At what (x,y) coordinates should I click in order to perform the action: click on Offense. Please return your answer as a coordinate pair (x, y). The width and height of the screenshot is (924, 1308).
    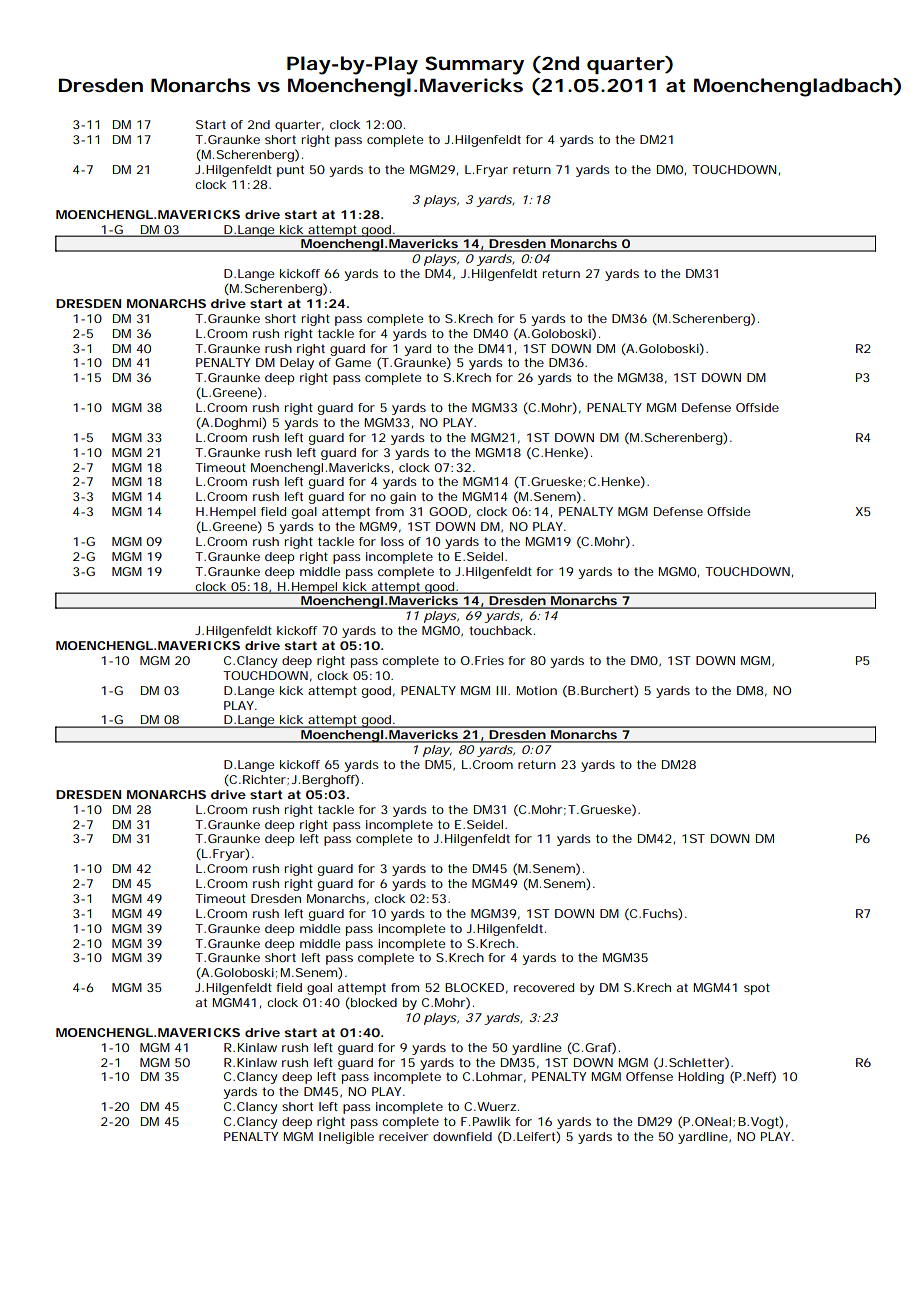
    Looking at the image, I should click on (649, 1076).
